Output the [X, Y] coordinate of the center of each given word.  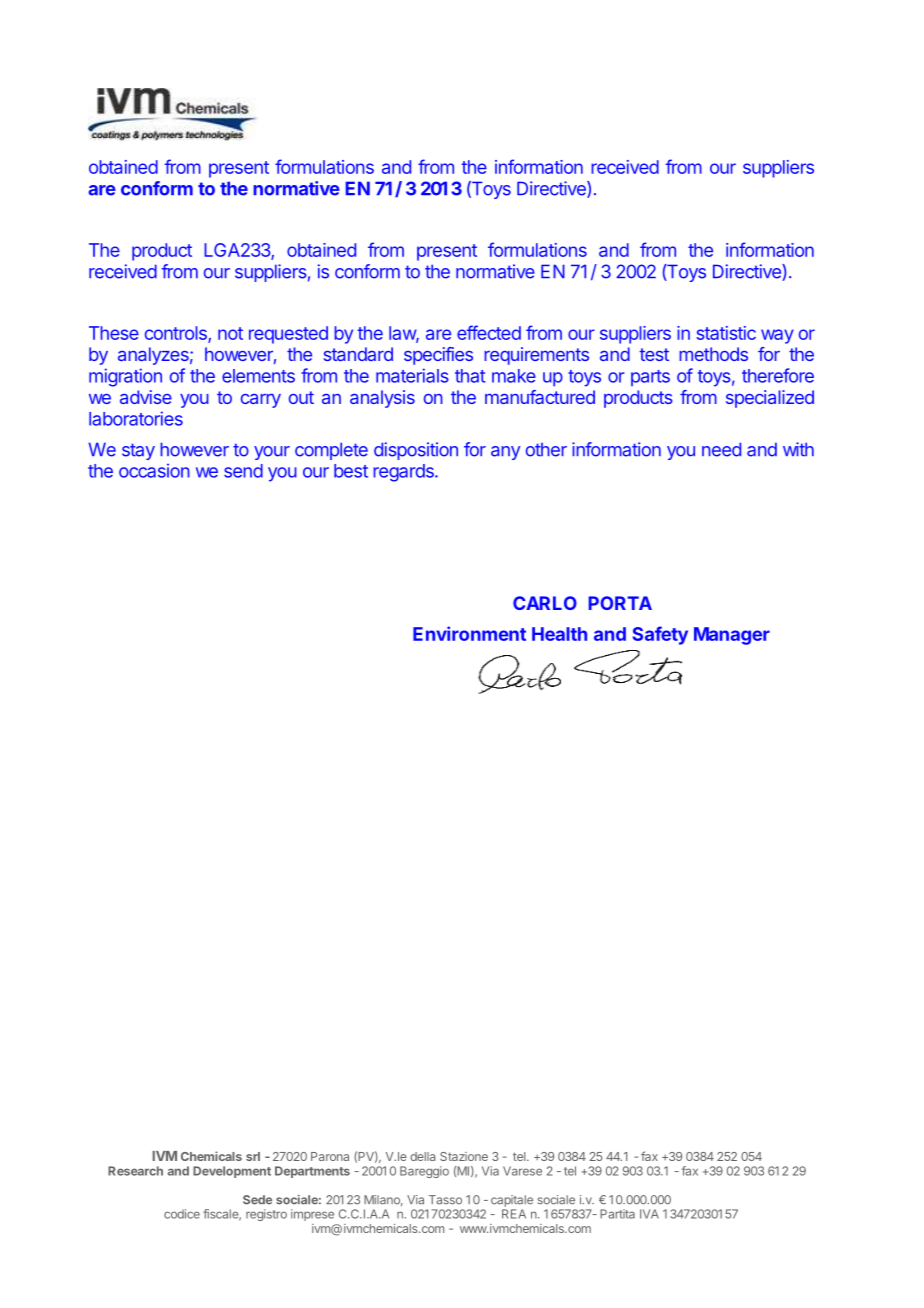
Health [559, 634]
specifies [438, 356]
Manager [732, 636]
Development [232, 1172]
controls [177, 334]
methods [713, 354]
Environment [469, 633]
